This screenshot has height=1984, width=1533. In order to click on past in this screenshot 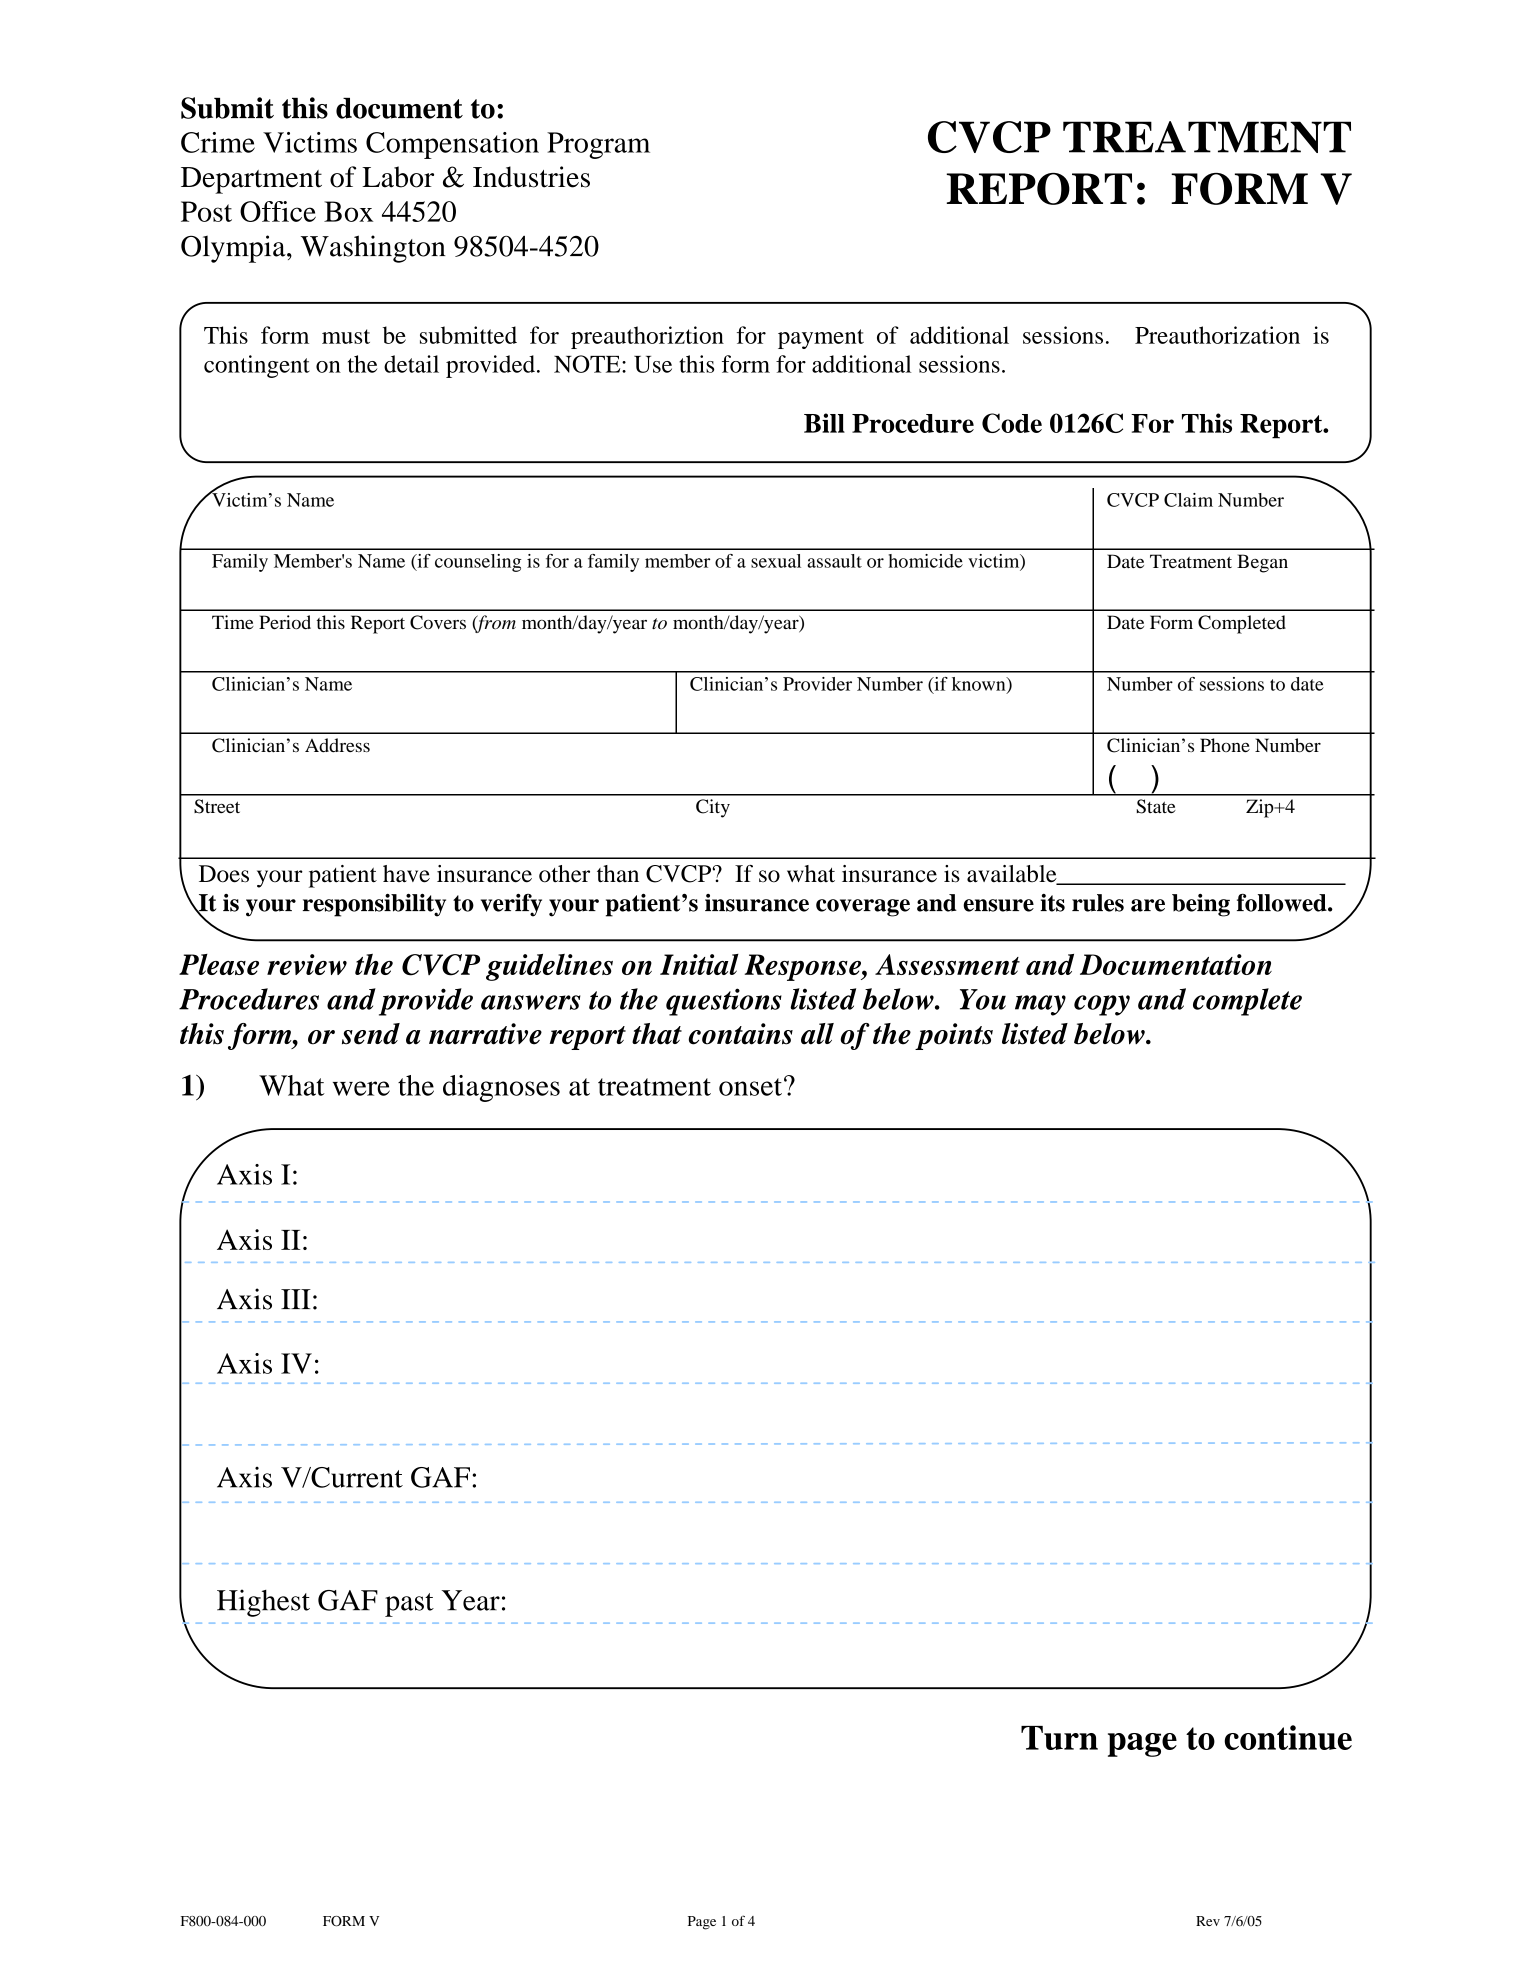, I will do `click(409, 1605)`.
